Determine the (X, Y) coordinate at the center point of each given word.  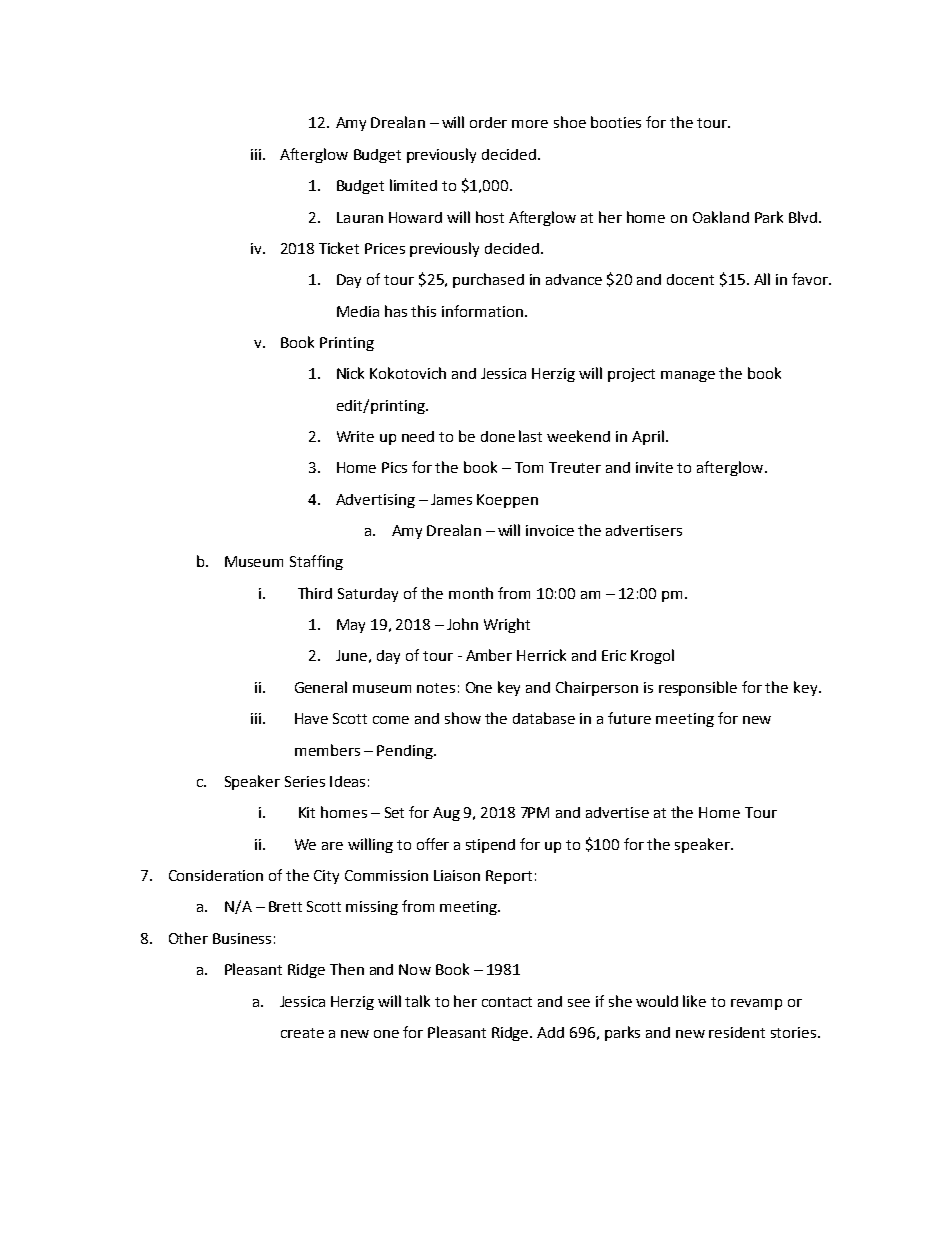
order (488, 122)
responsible (698, 688)
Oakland (721, 217)
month (471, 593)
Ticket (339, 248)
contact (507, 1002)
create (302, 1033)
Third (315, 593)
